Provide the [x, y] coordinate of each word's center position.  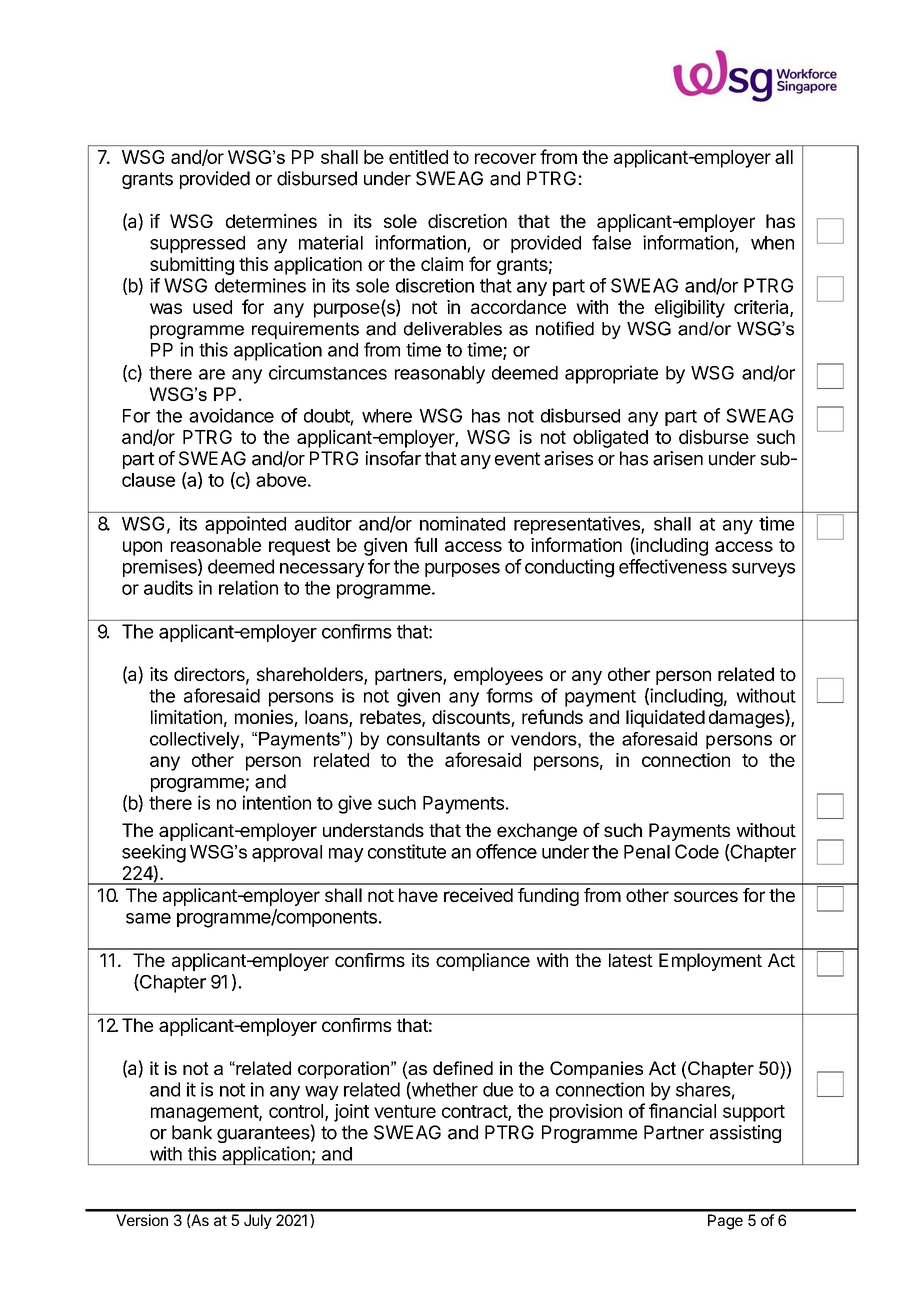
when [772, 243]
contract [475, 1112]
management [205, 1113]
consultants [433, 739]
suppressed [197, 244]
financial [682, 1110]
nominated [462, 523]
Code [697, 851]
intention [277, 802]
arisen [678, 458]
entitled [418, 157]
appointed [245, 525]
